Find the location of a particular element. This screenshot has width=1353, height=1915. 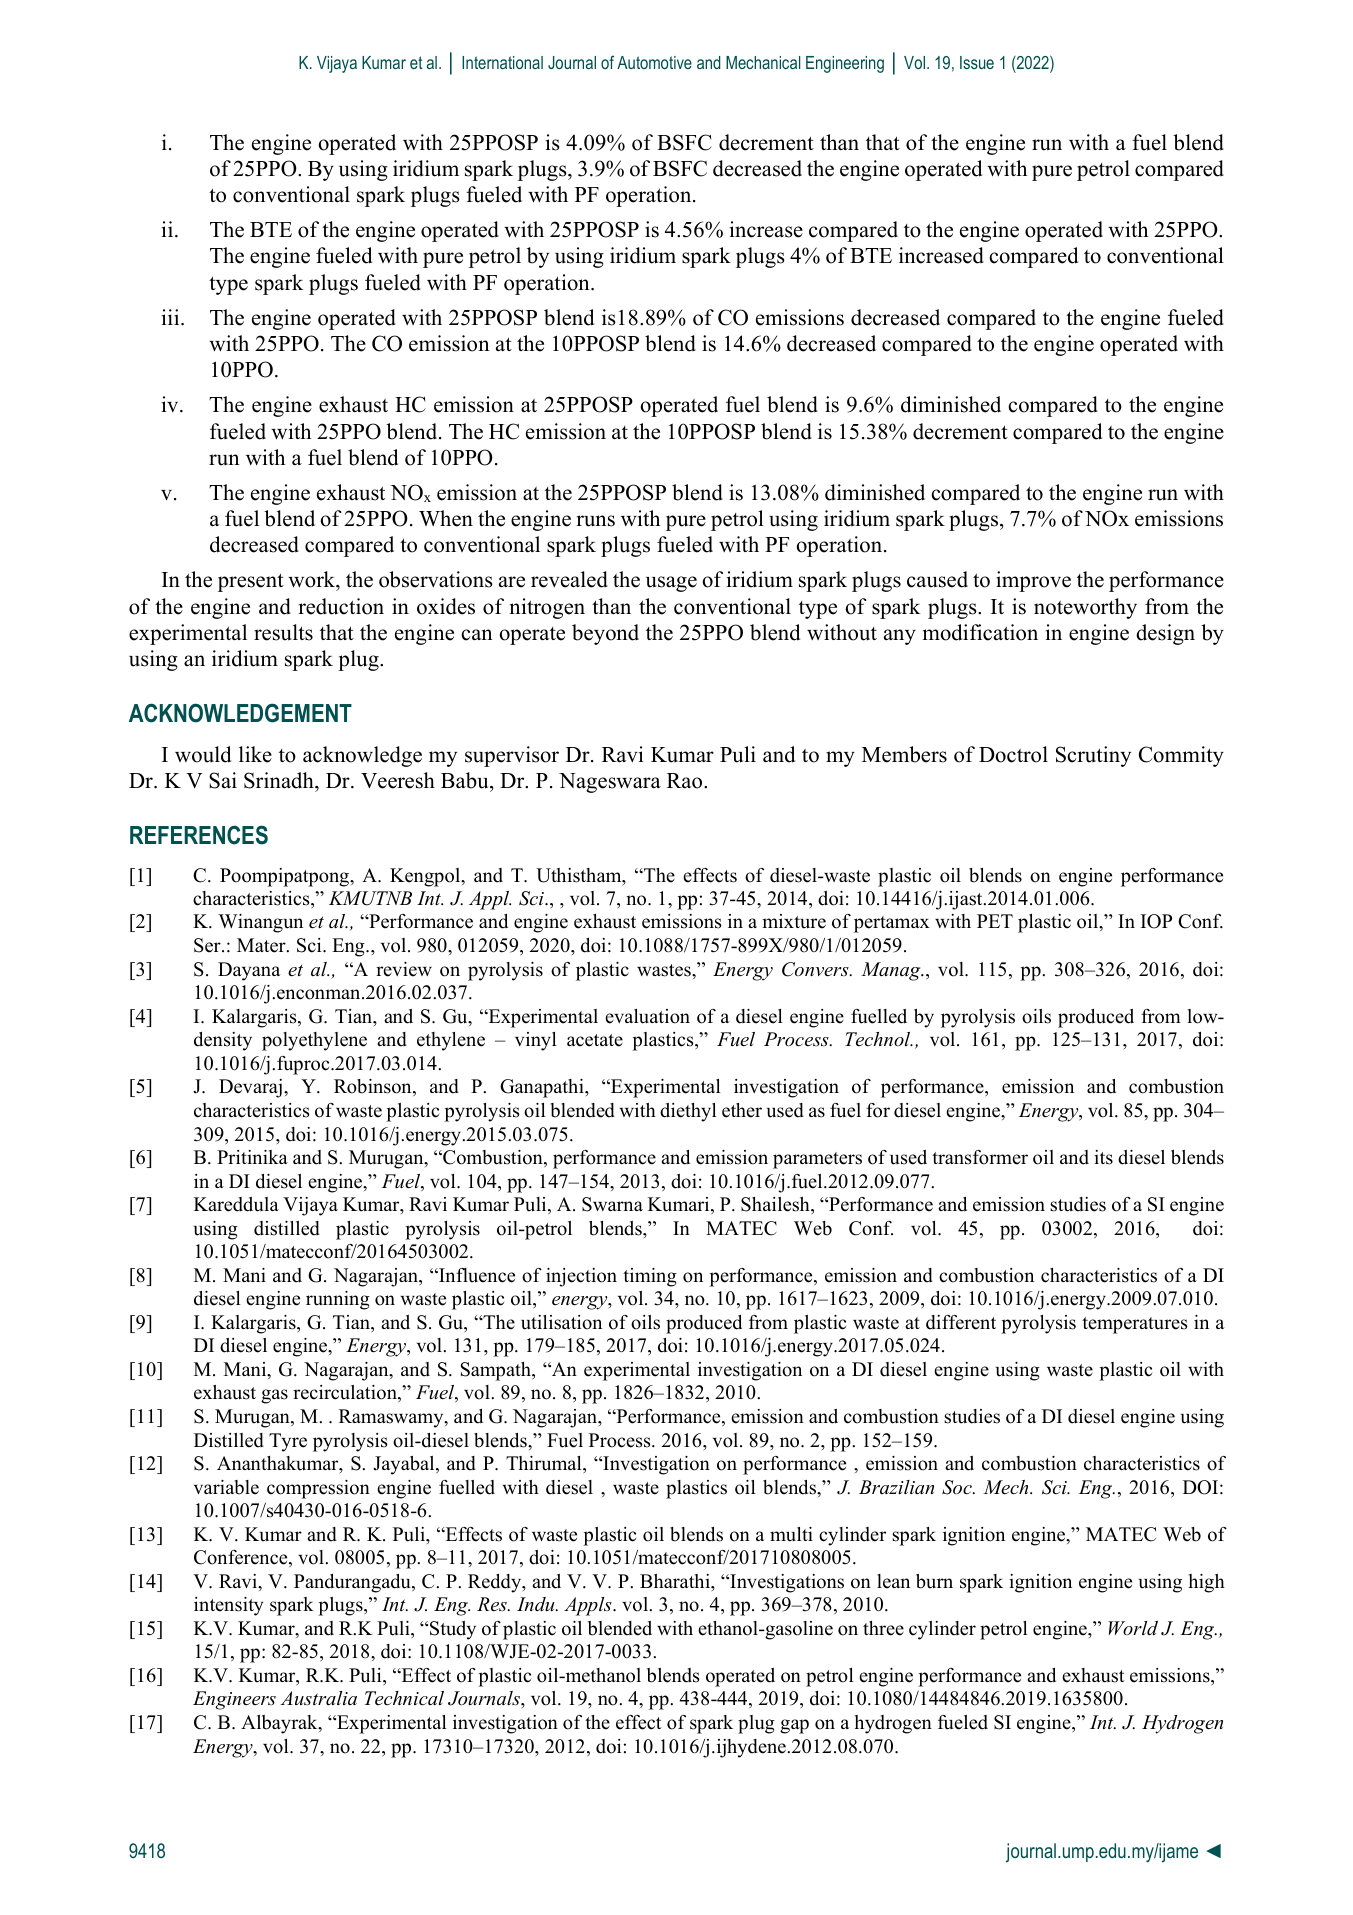

IOP is located at coordinates (1156, 921).
